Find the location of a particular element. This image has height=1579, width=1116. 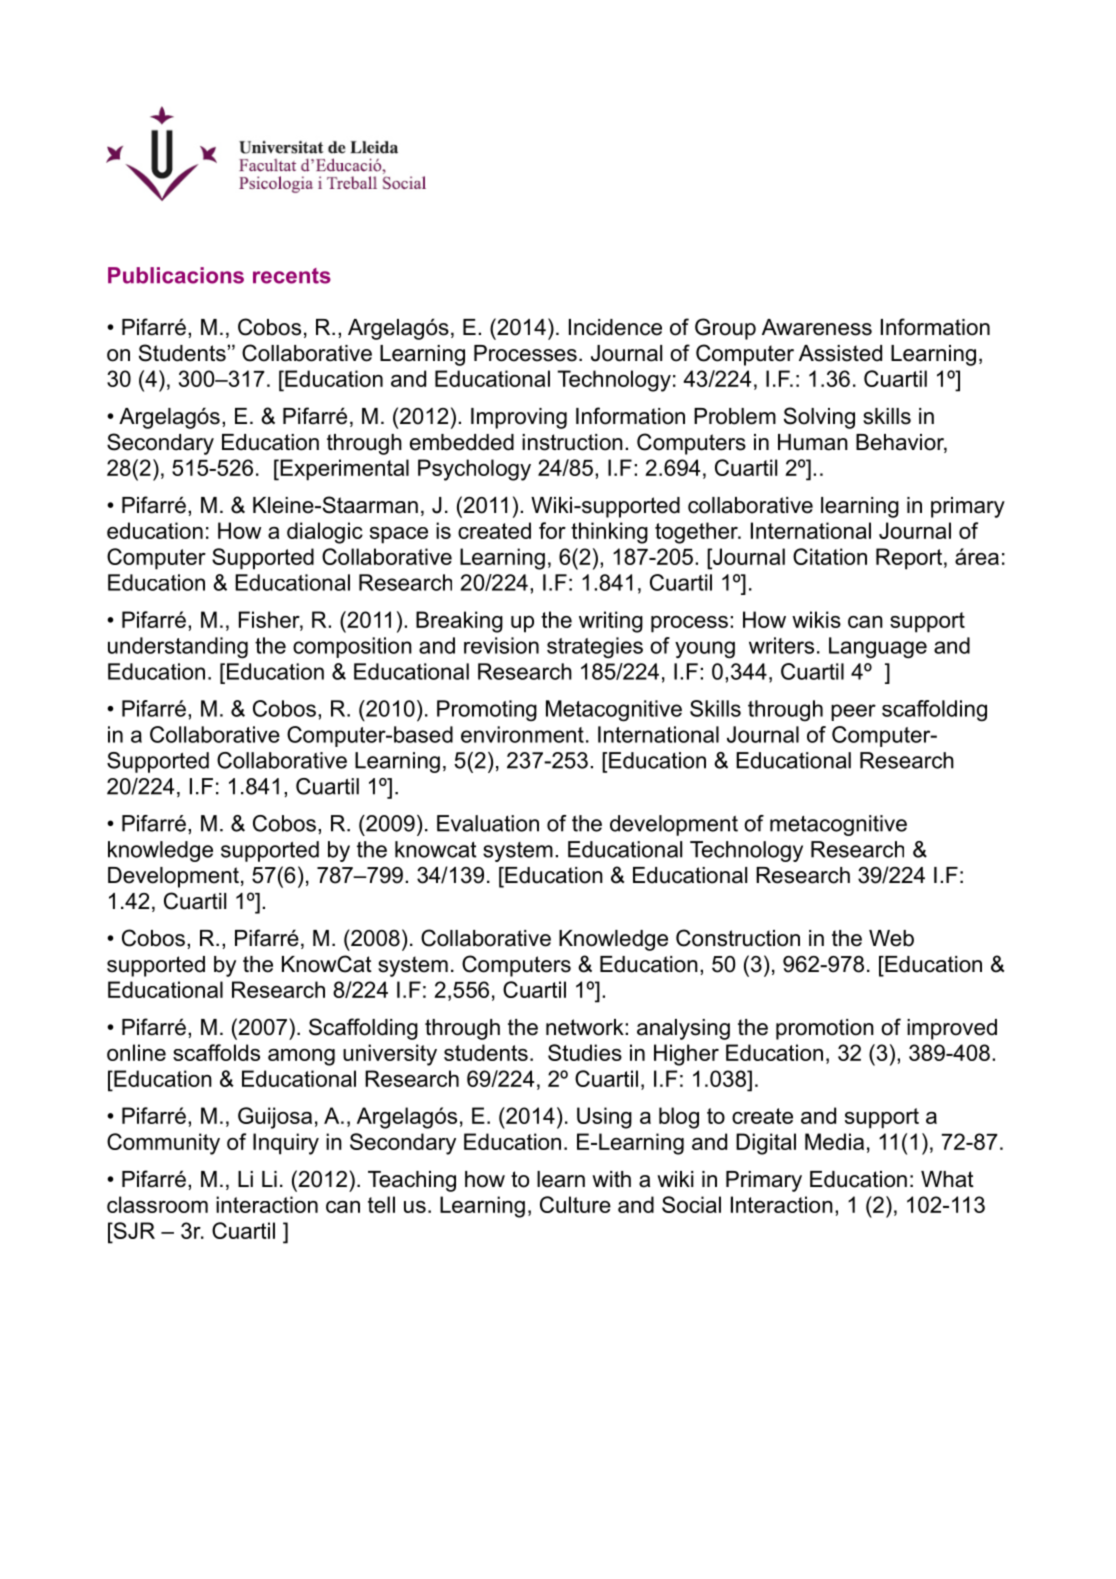

space is located at coordinates (399, 535).
